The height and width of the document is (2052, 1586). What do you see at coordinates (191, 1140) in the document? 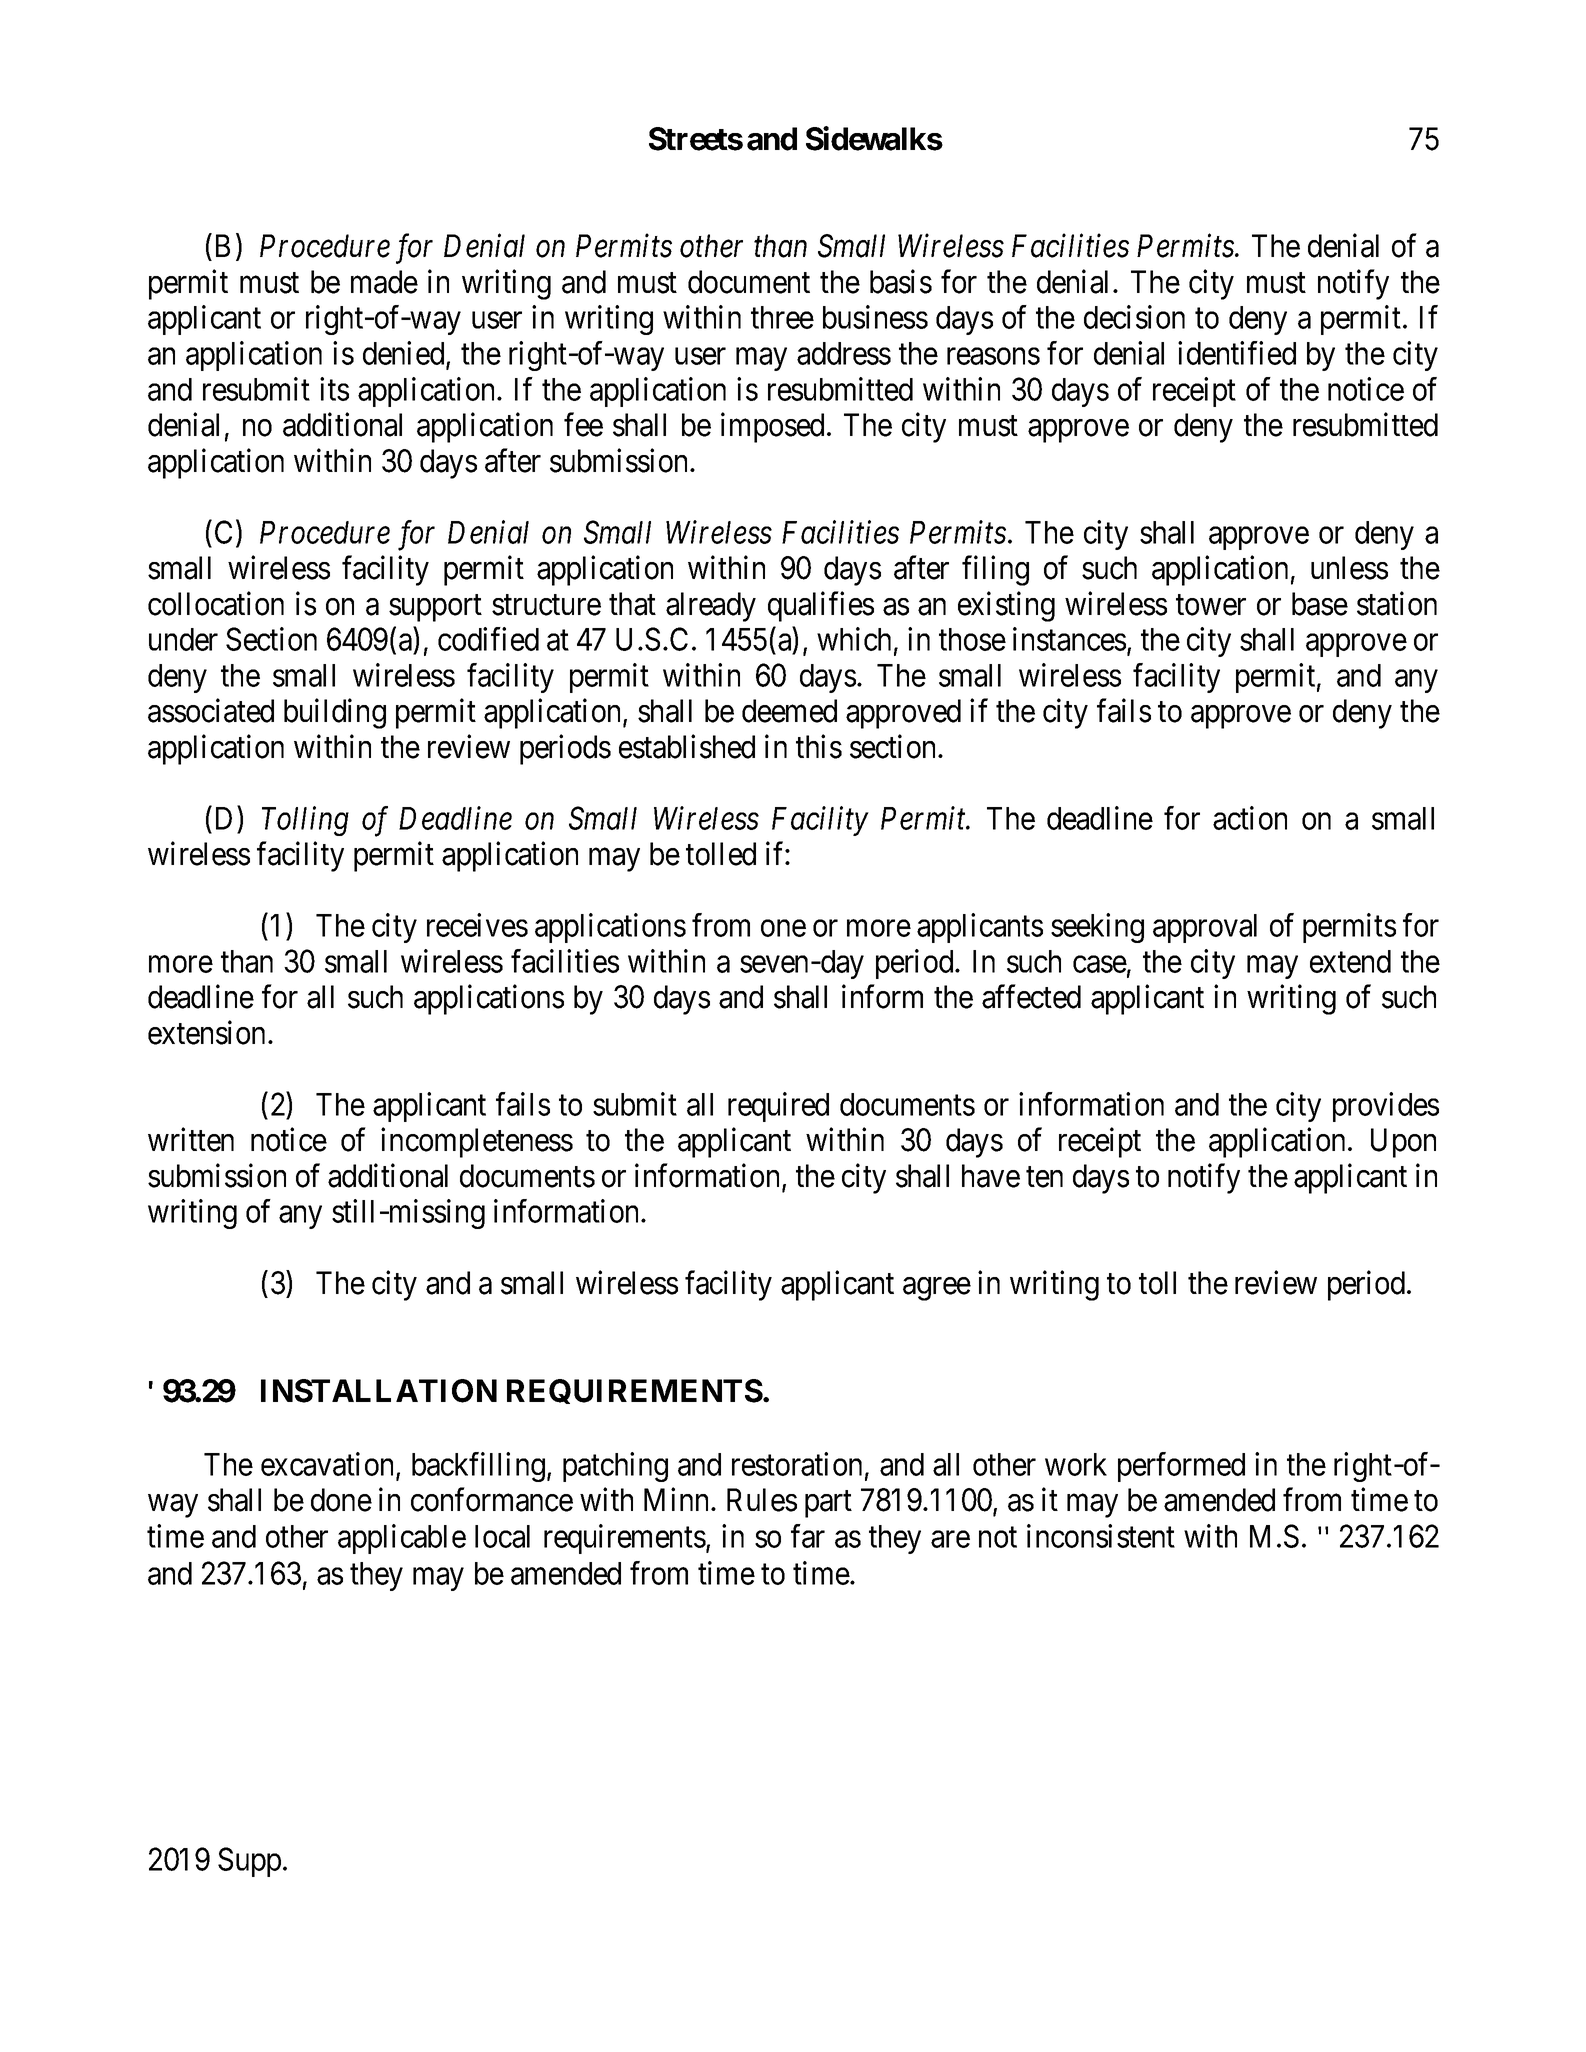
I see `written` at bounding box center [191, 1140].
